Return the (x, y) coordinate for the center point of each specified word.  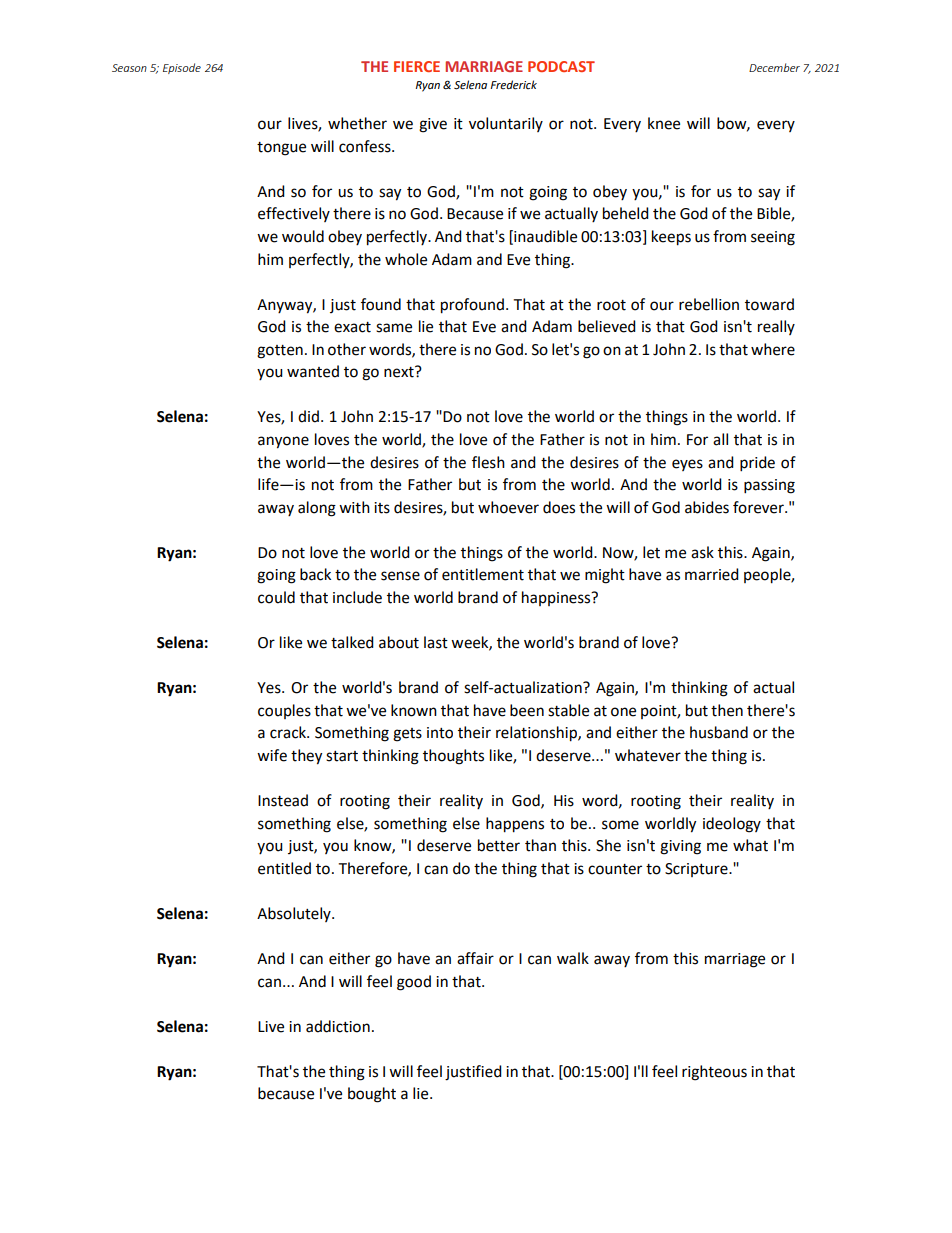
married (712, 574)
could (276, 597)
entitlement (483, 574)
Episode (182, 68)
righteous (714, 1073)
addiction (338, 1026)
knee (664, 123)
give (433, 125)
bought (372, 1095)
